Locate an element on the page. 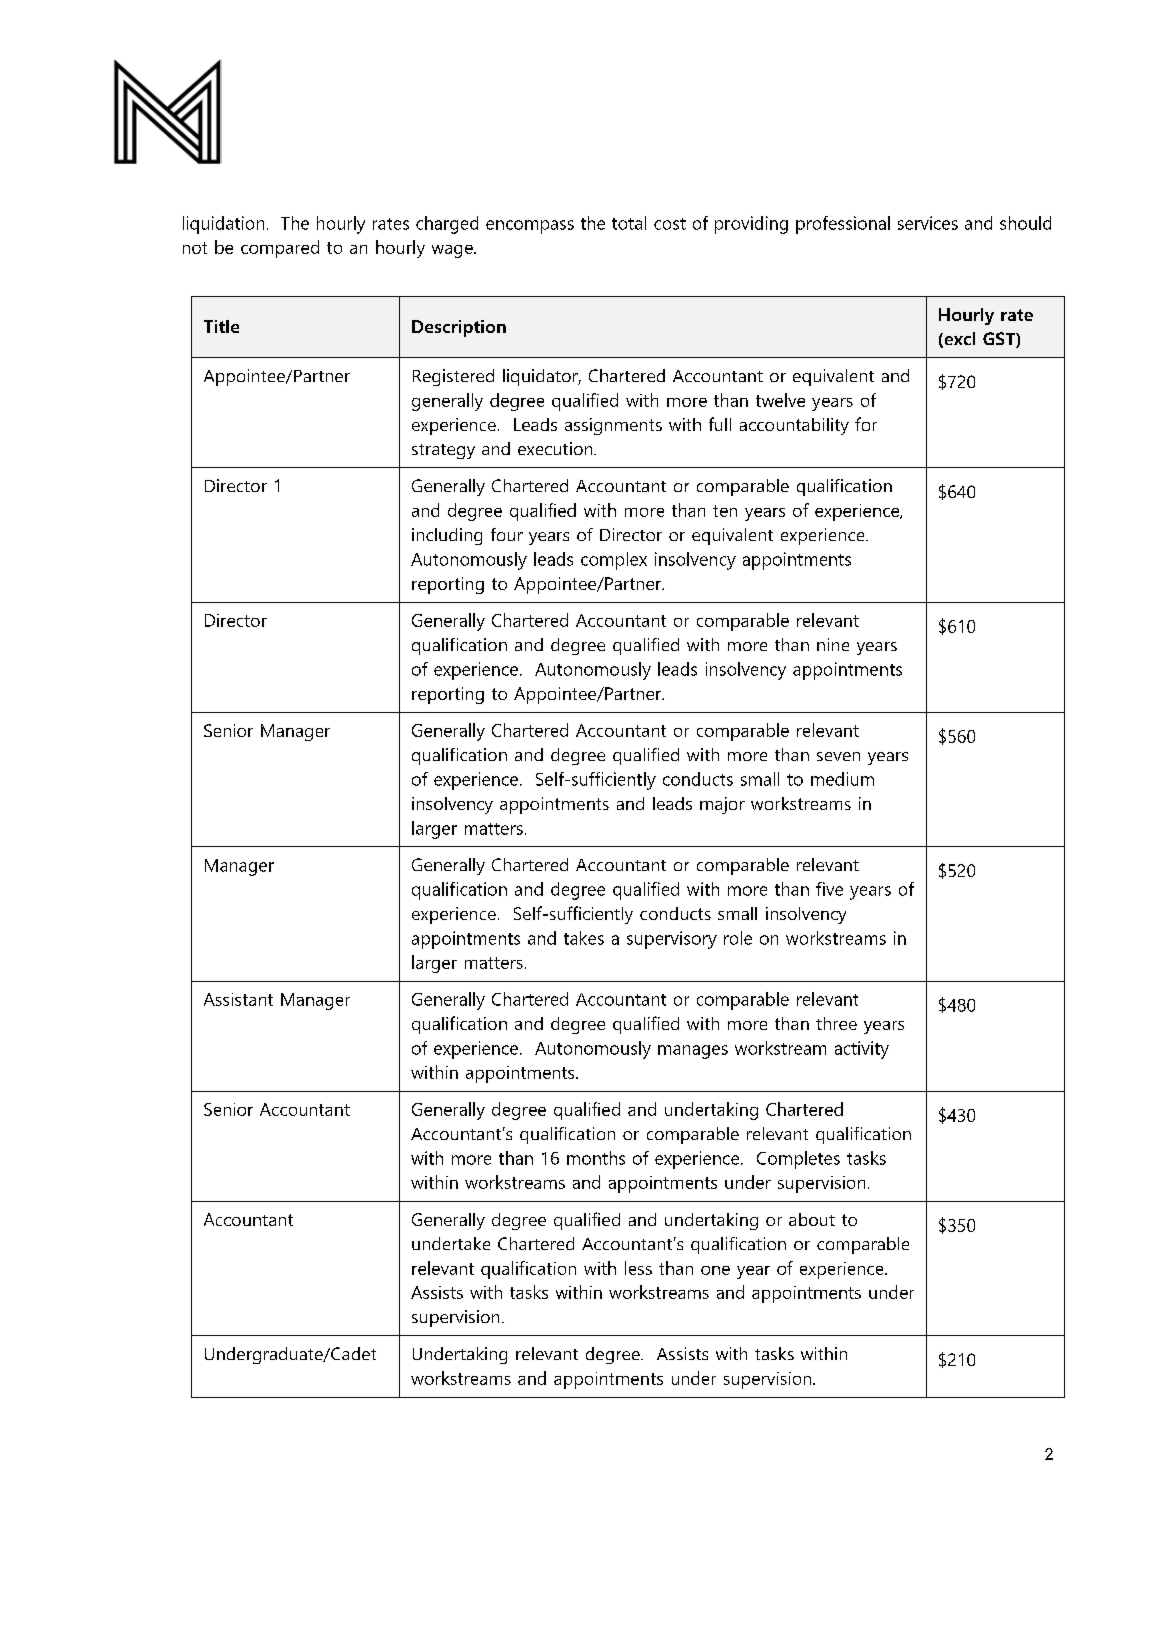 The image size is (1164, 1646). including is located at coordinates (447, 536).
